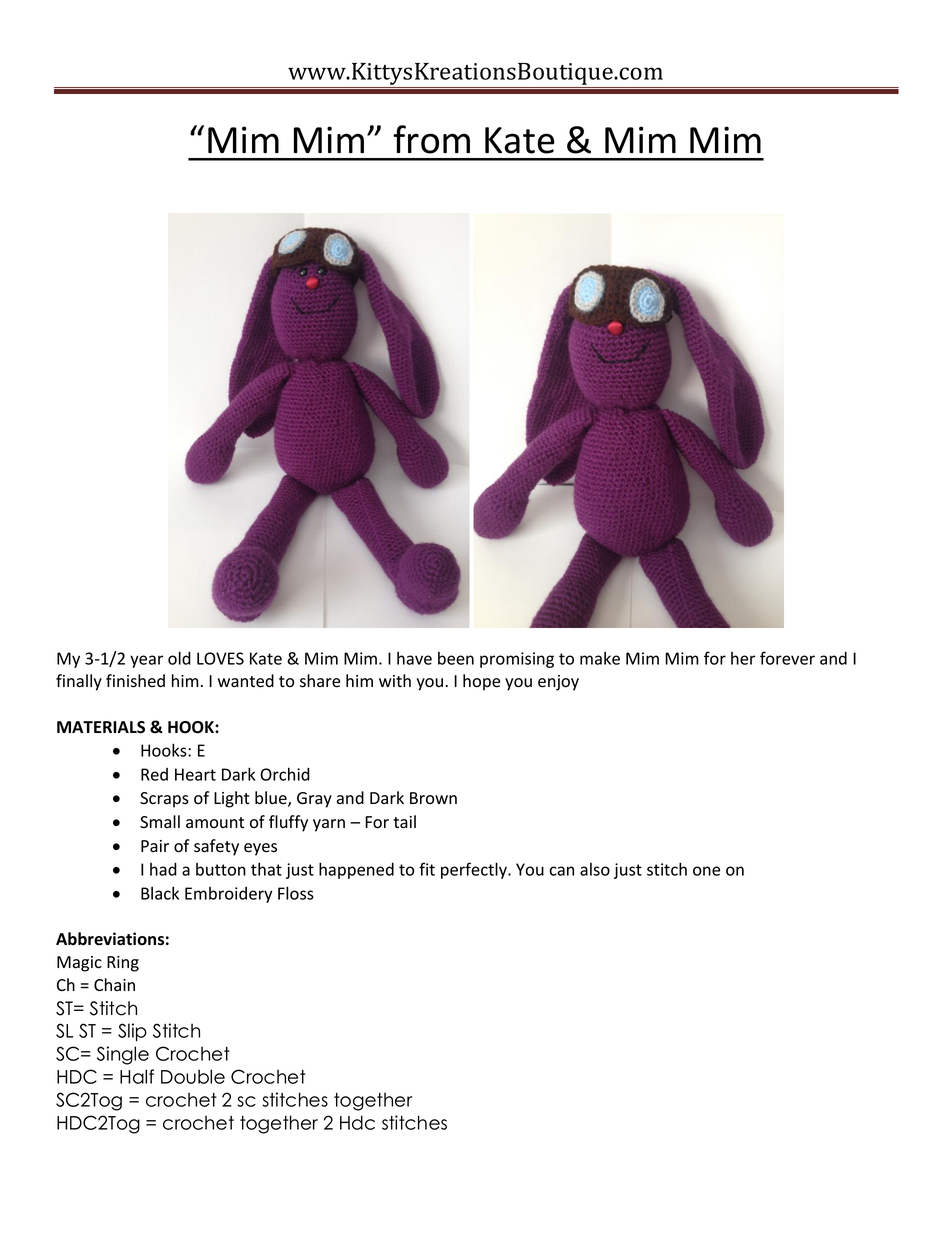 The height and width of the image is (1233, 952). I want to click on Slip, so click(132, 1032).
